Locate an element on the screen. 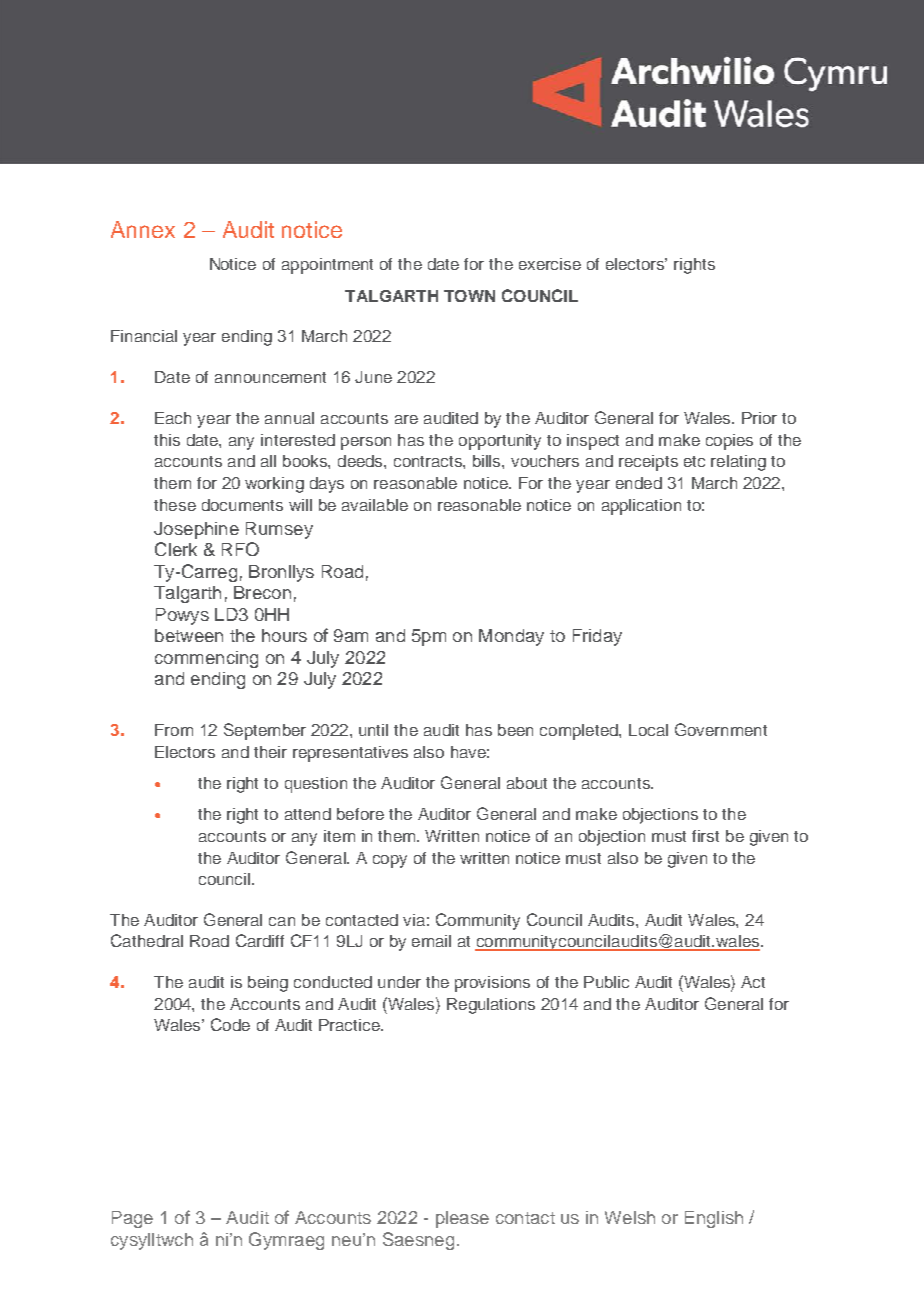 The height and width of the screenshot is (1308, 924). exercise is located at coordinates (550, 264).
